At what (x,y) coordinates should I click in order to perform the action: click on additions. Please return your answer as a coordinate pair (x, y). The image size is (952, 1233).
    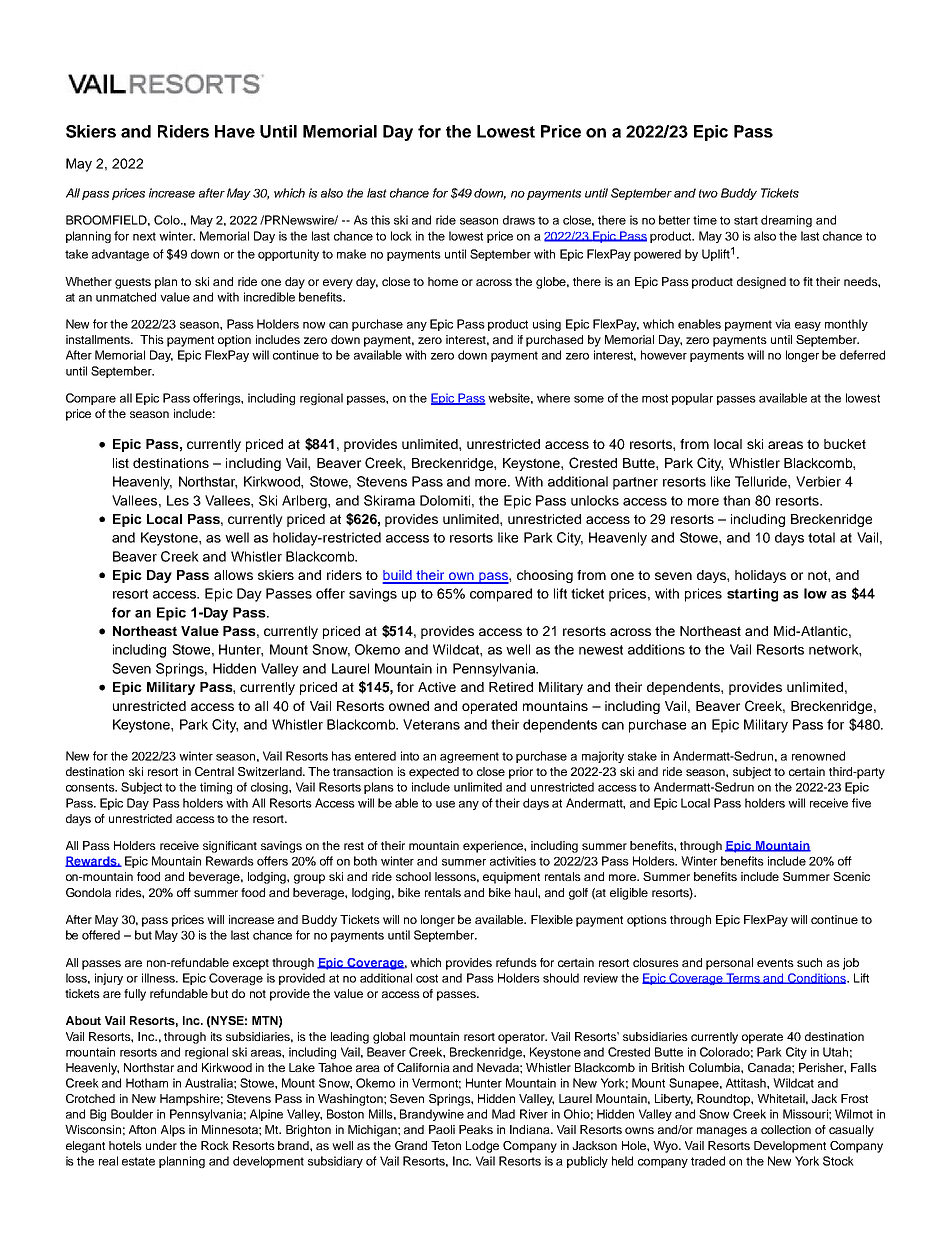
    Looking at the image, I should click on (656, 649).
